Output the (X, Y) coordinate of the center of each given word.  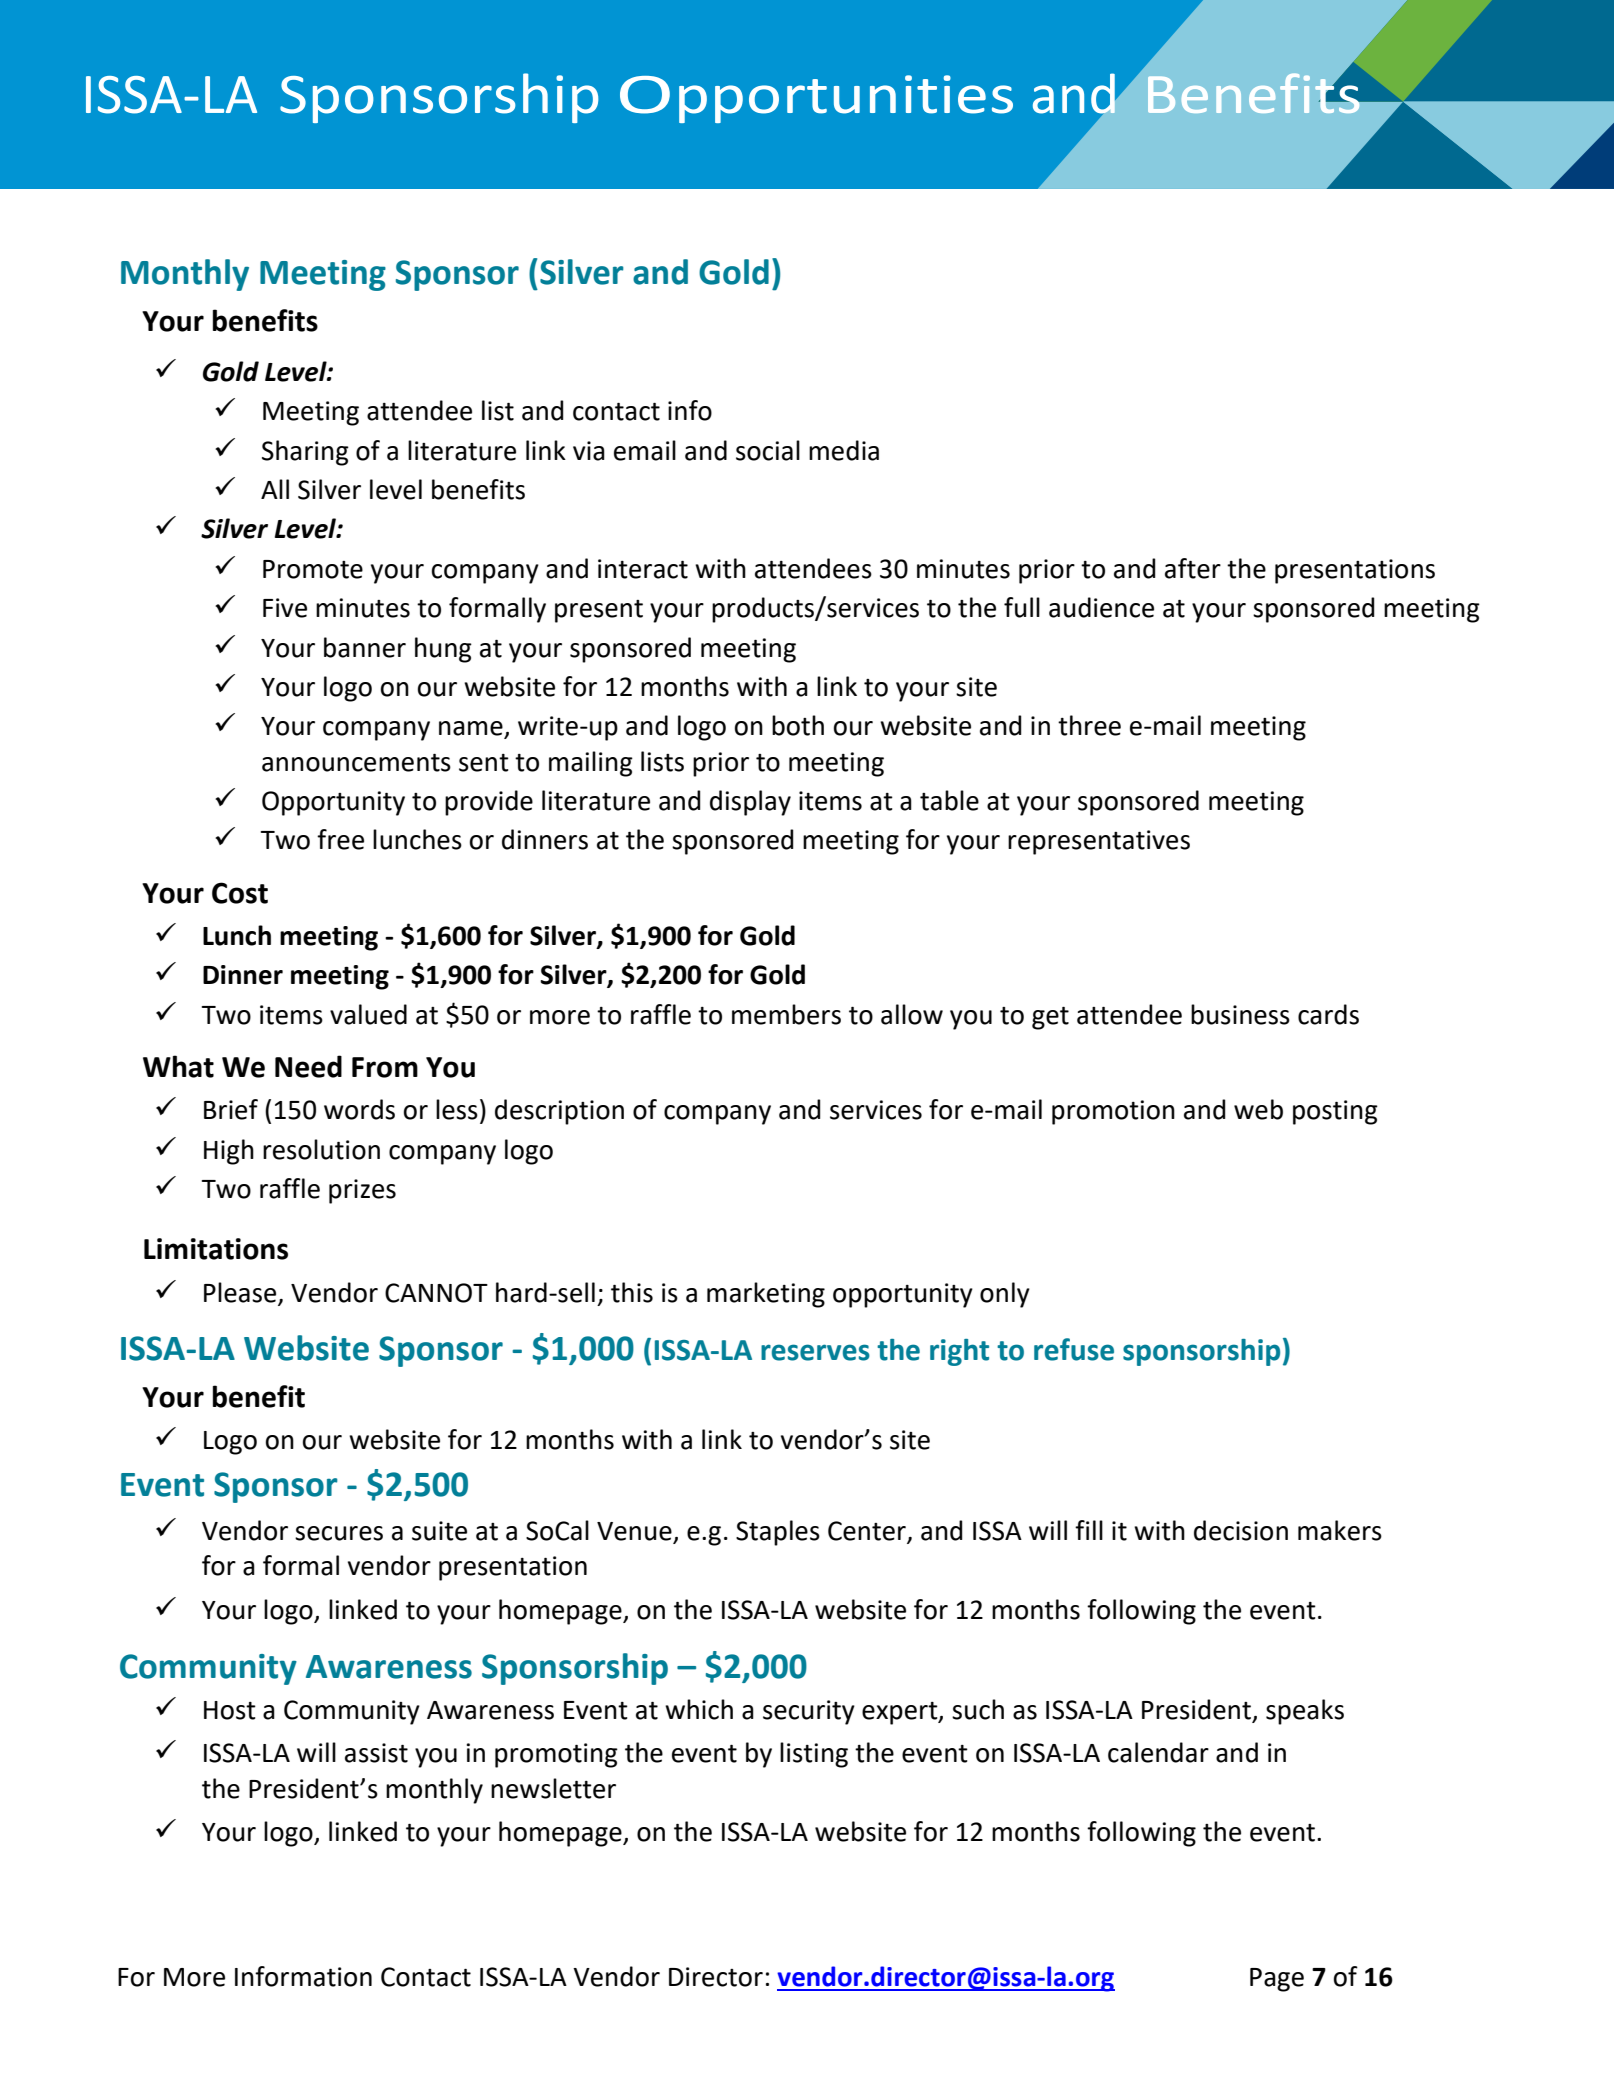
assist (376, 1753)
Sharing (305, 453)
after (1193, 568)
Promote (313, 569)
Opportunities (816, 99)
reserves (815, 1352)
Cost (240, 893)
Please (240, 1292)
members (786, 1014)
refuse (1074, 1349)
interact (643, 569)
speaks (1305, 1712)
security (809, 1712)
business (1240, 1014)
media (844, 450)
